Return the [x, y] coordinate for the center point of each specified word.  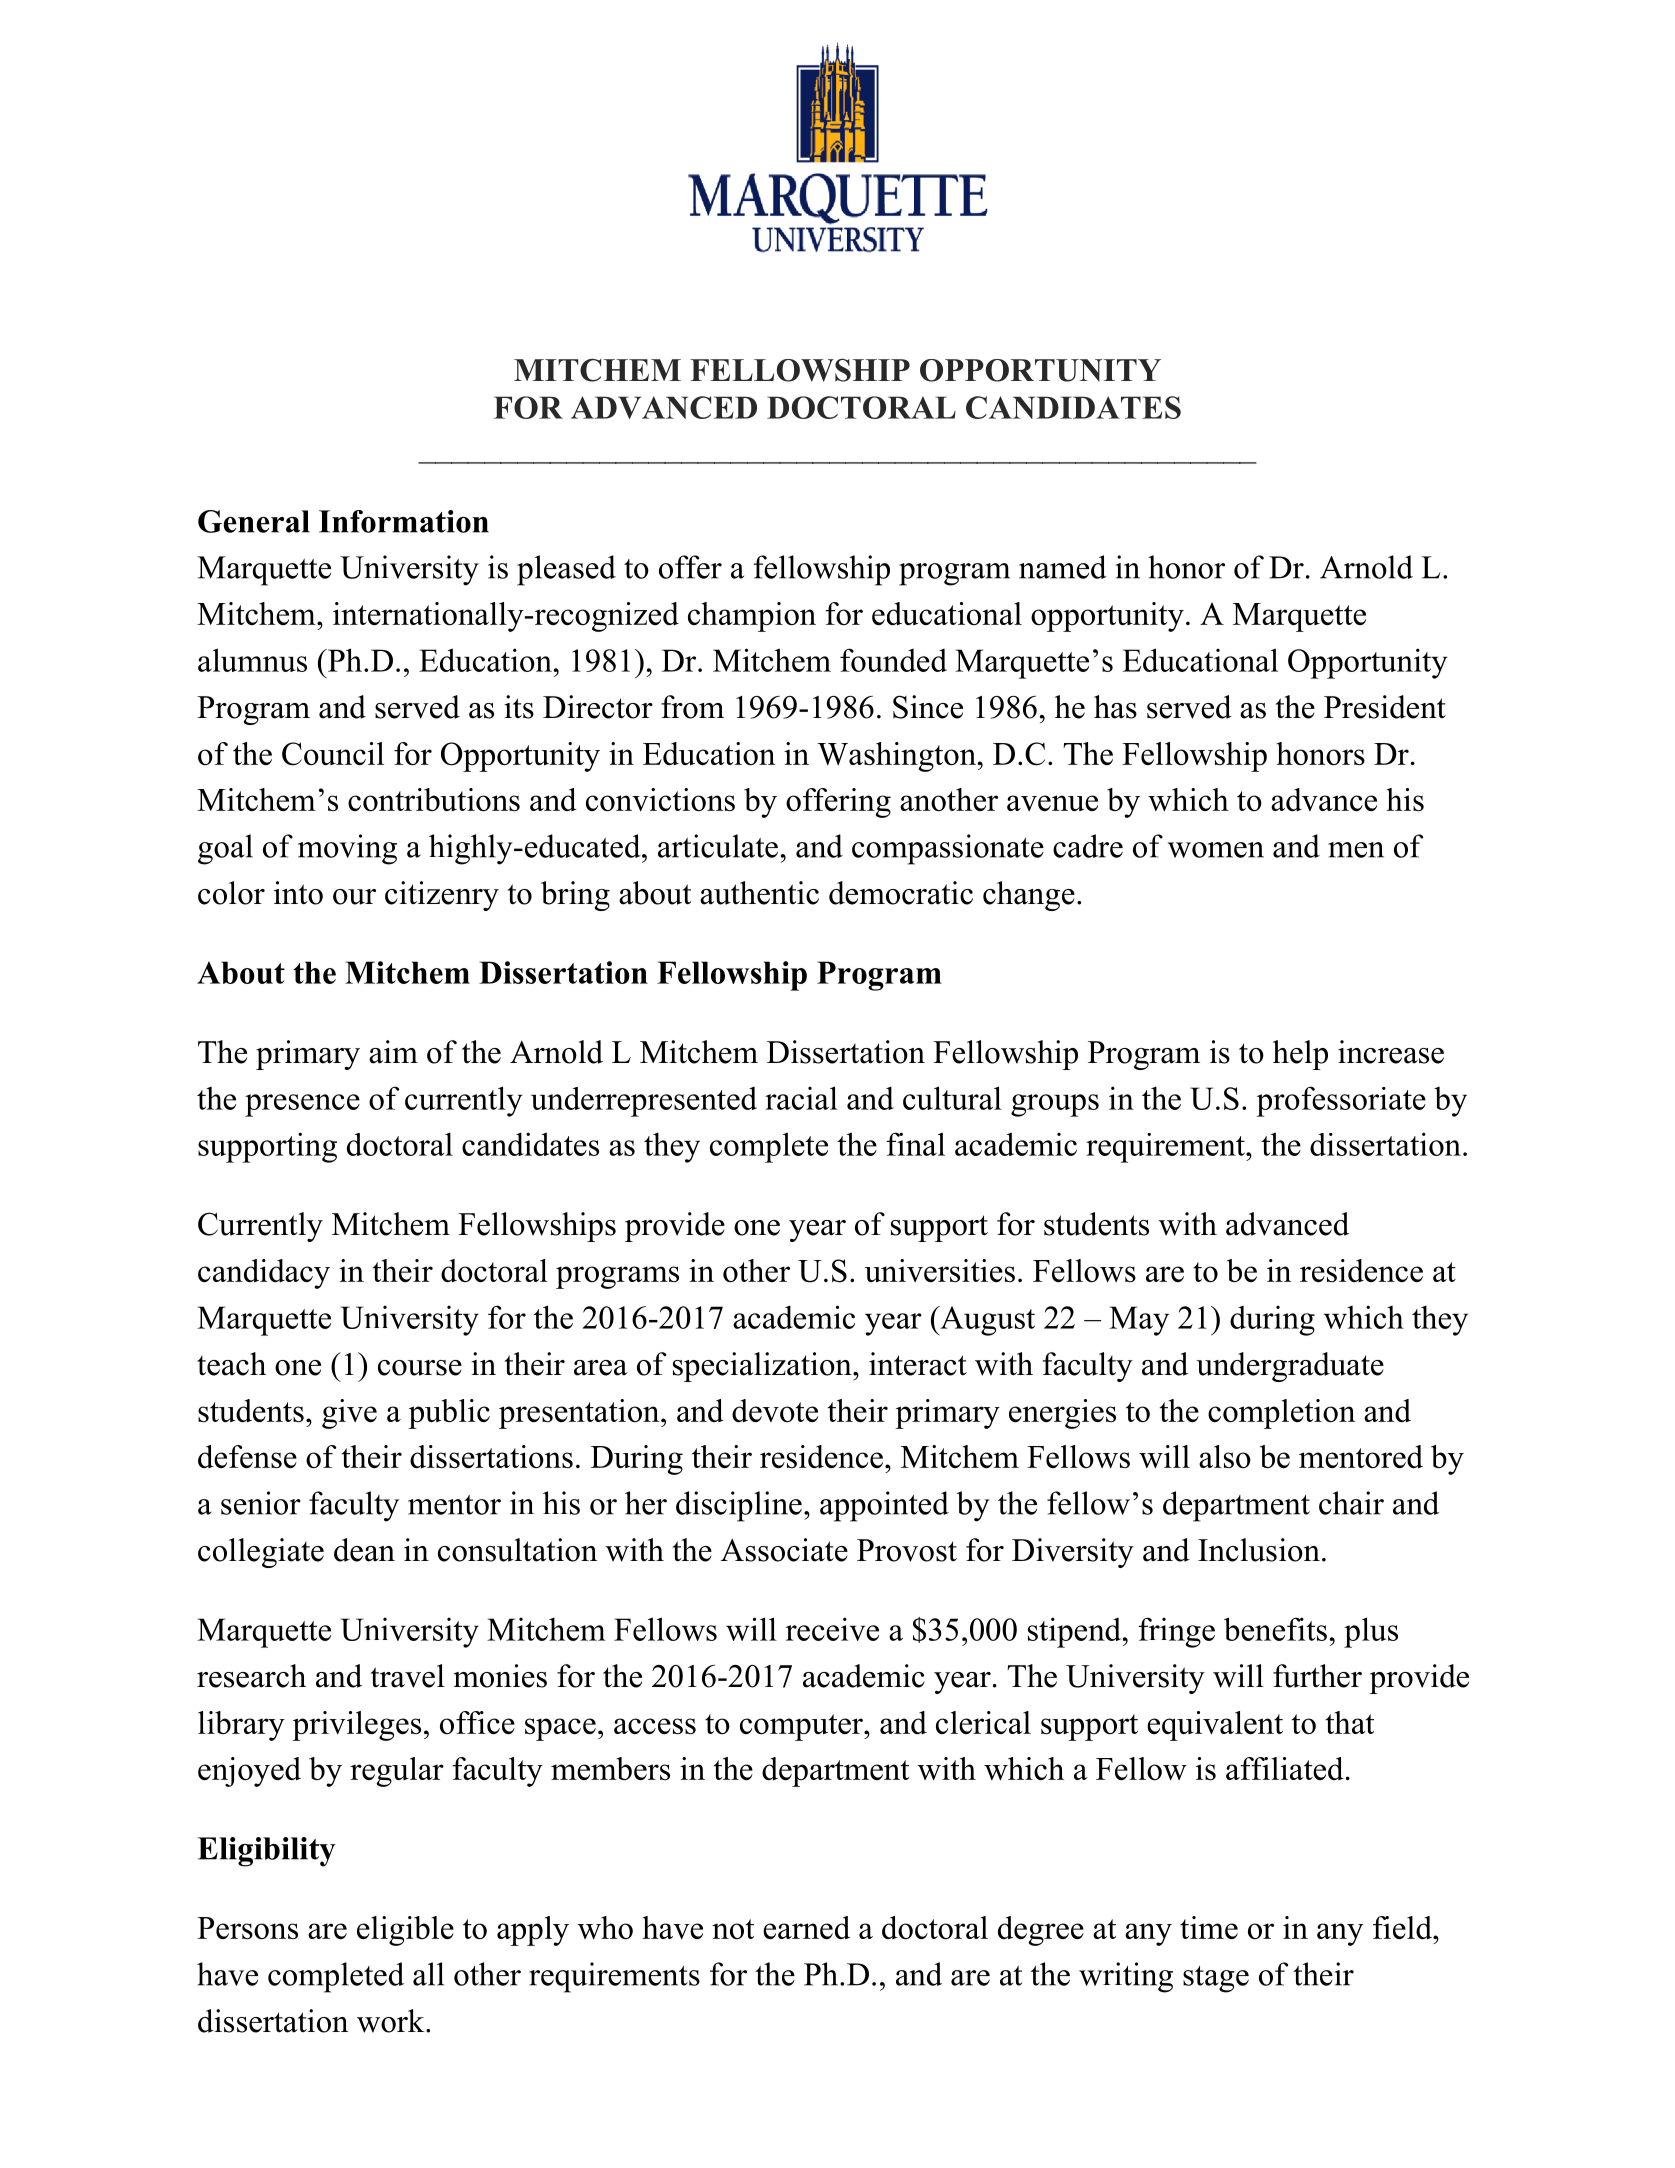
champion [752, 617]
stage [1216, 1979]
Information [404, 521]
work [392, 2021]
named [1063, 567]
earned [806, 1927]
